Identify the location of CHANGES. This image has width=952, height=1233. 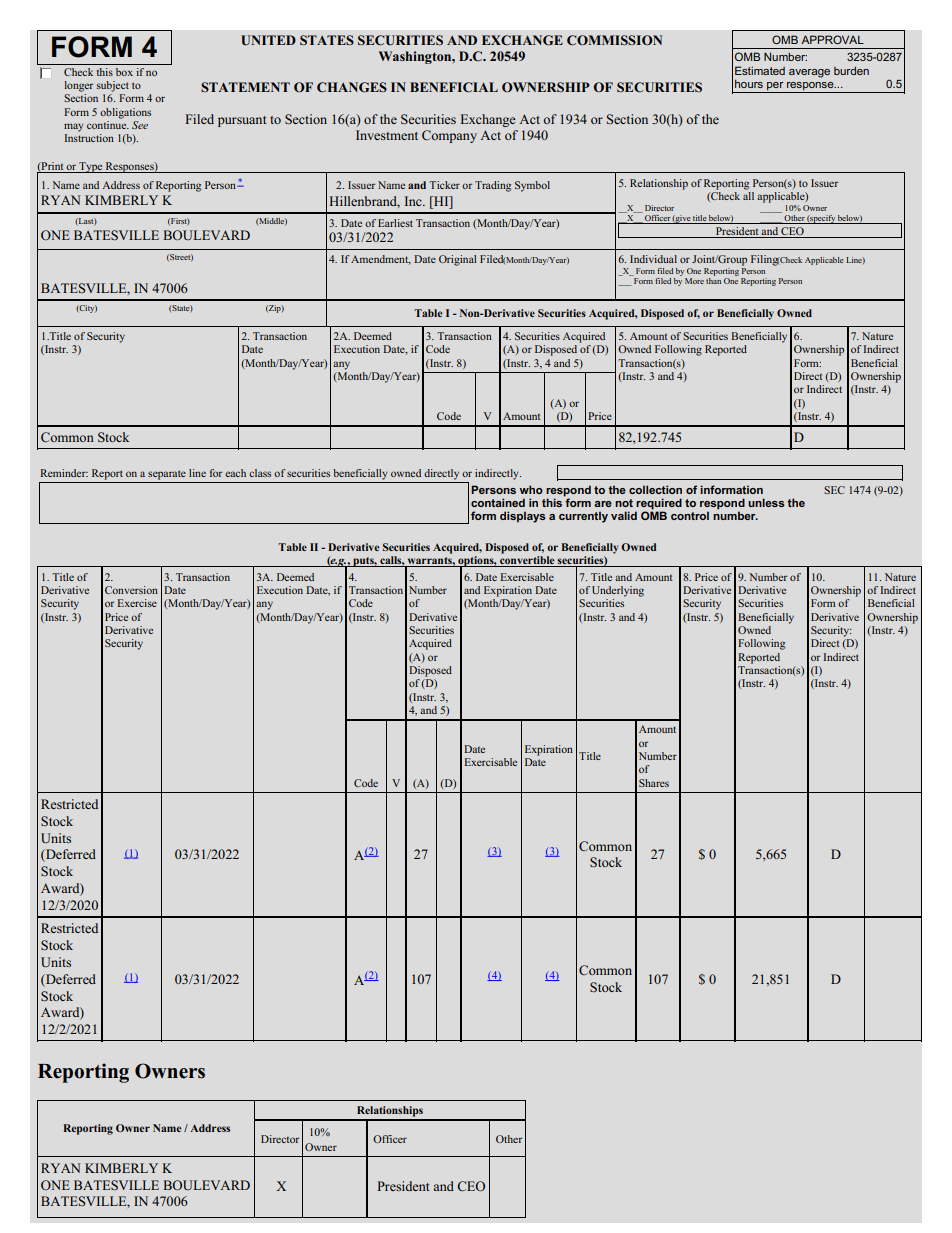
(352, 87).
